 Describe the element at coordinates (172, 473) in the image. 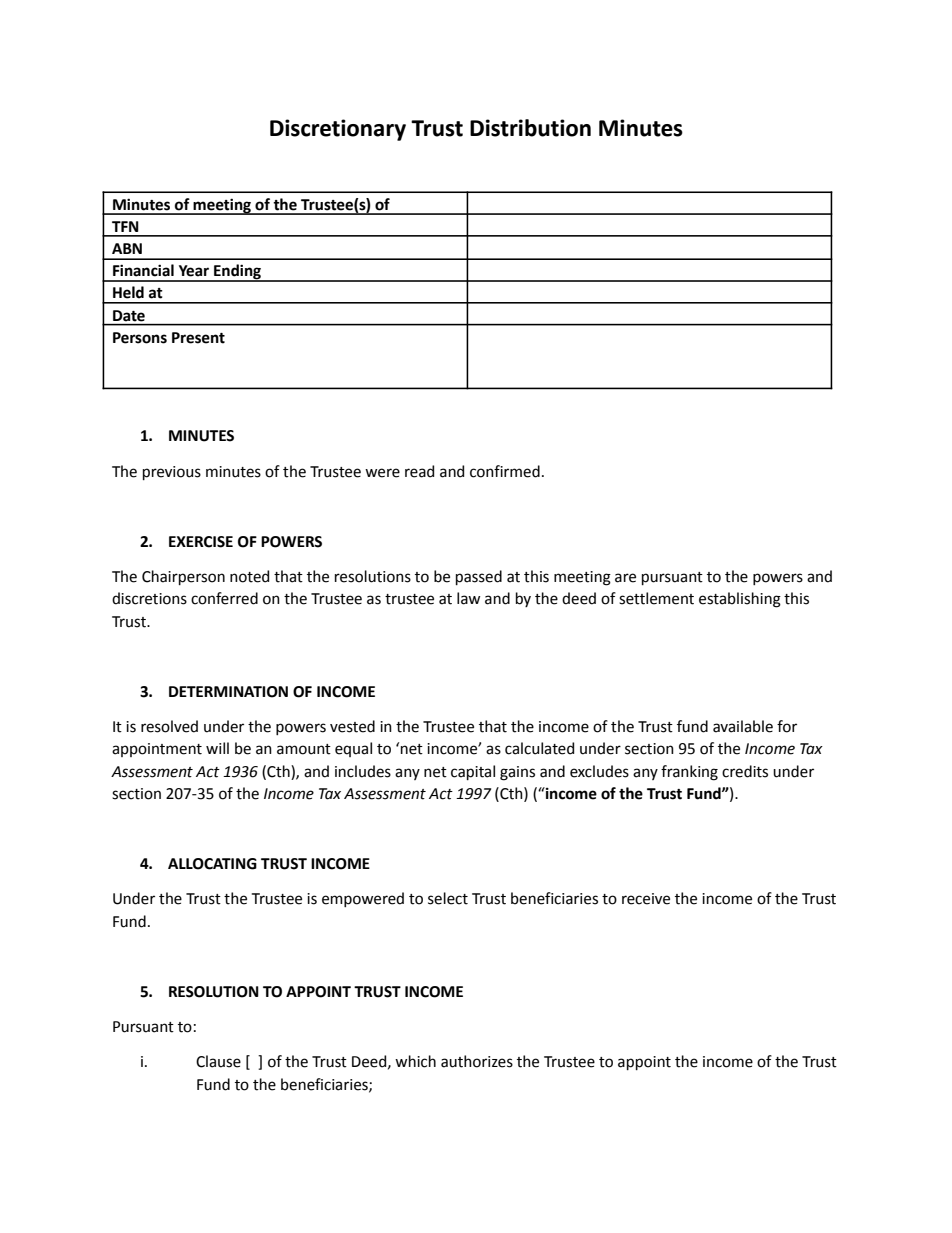

I see `previous` at that location.
